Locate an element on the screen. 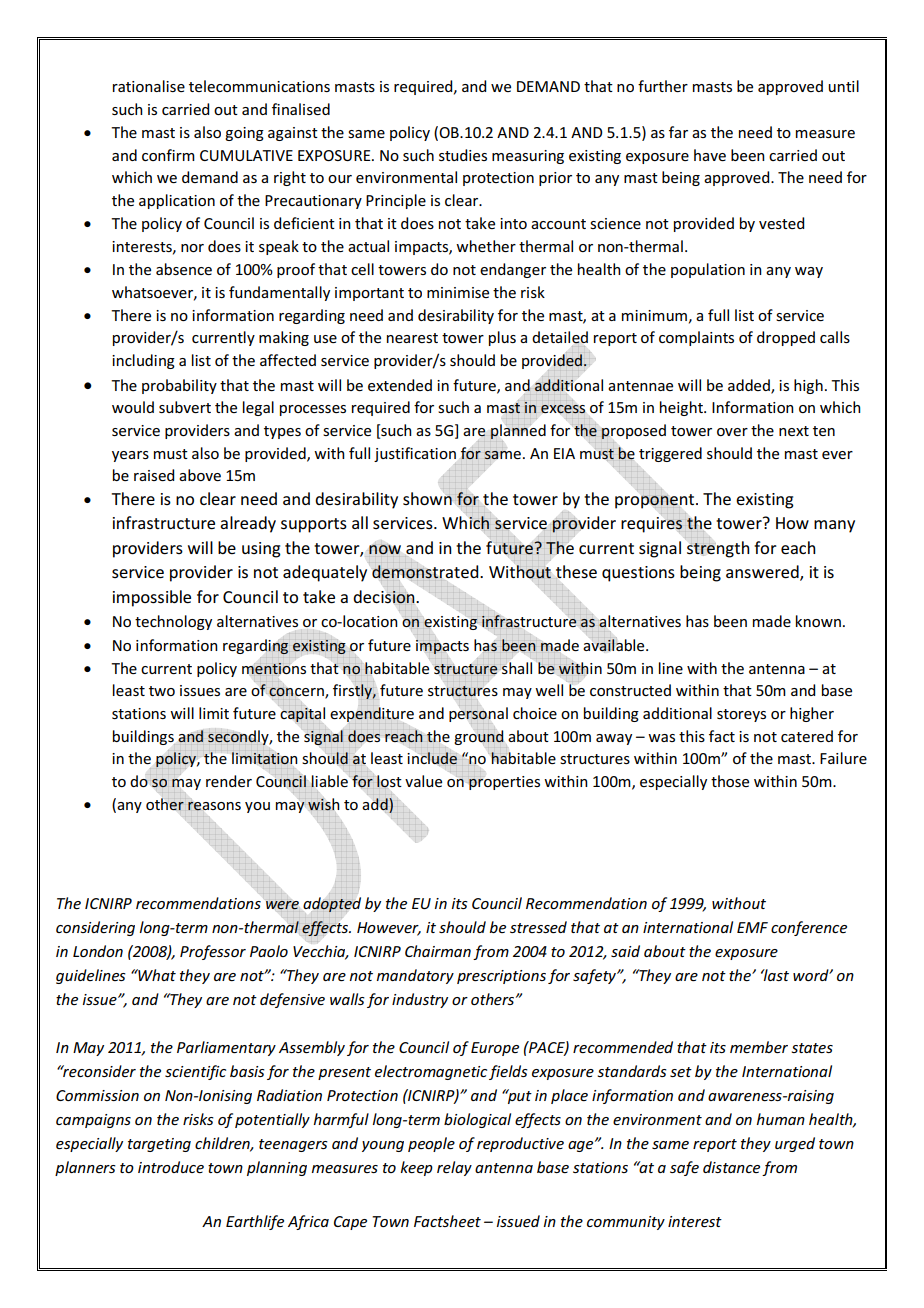  known is located at coordinates (818, 621).
